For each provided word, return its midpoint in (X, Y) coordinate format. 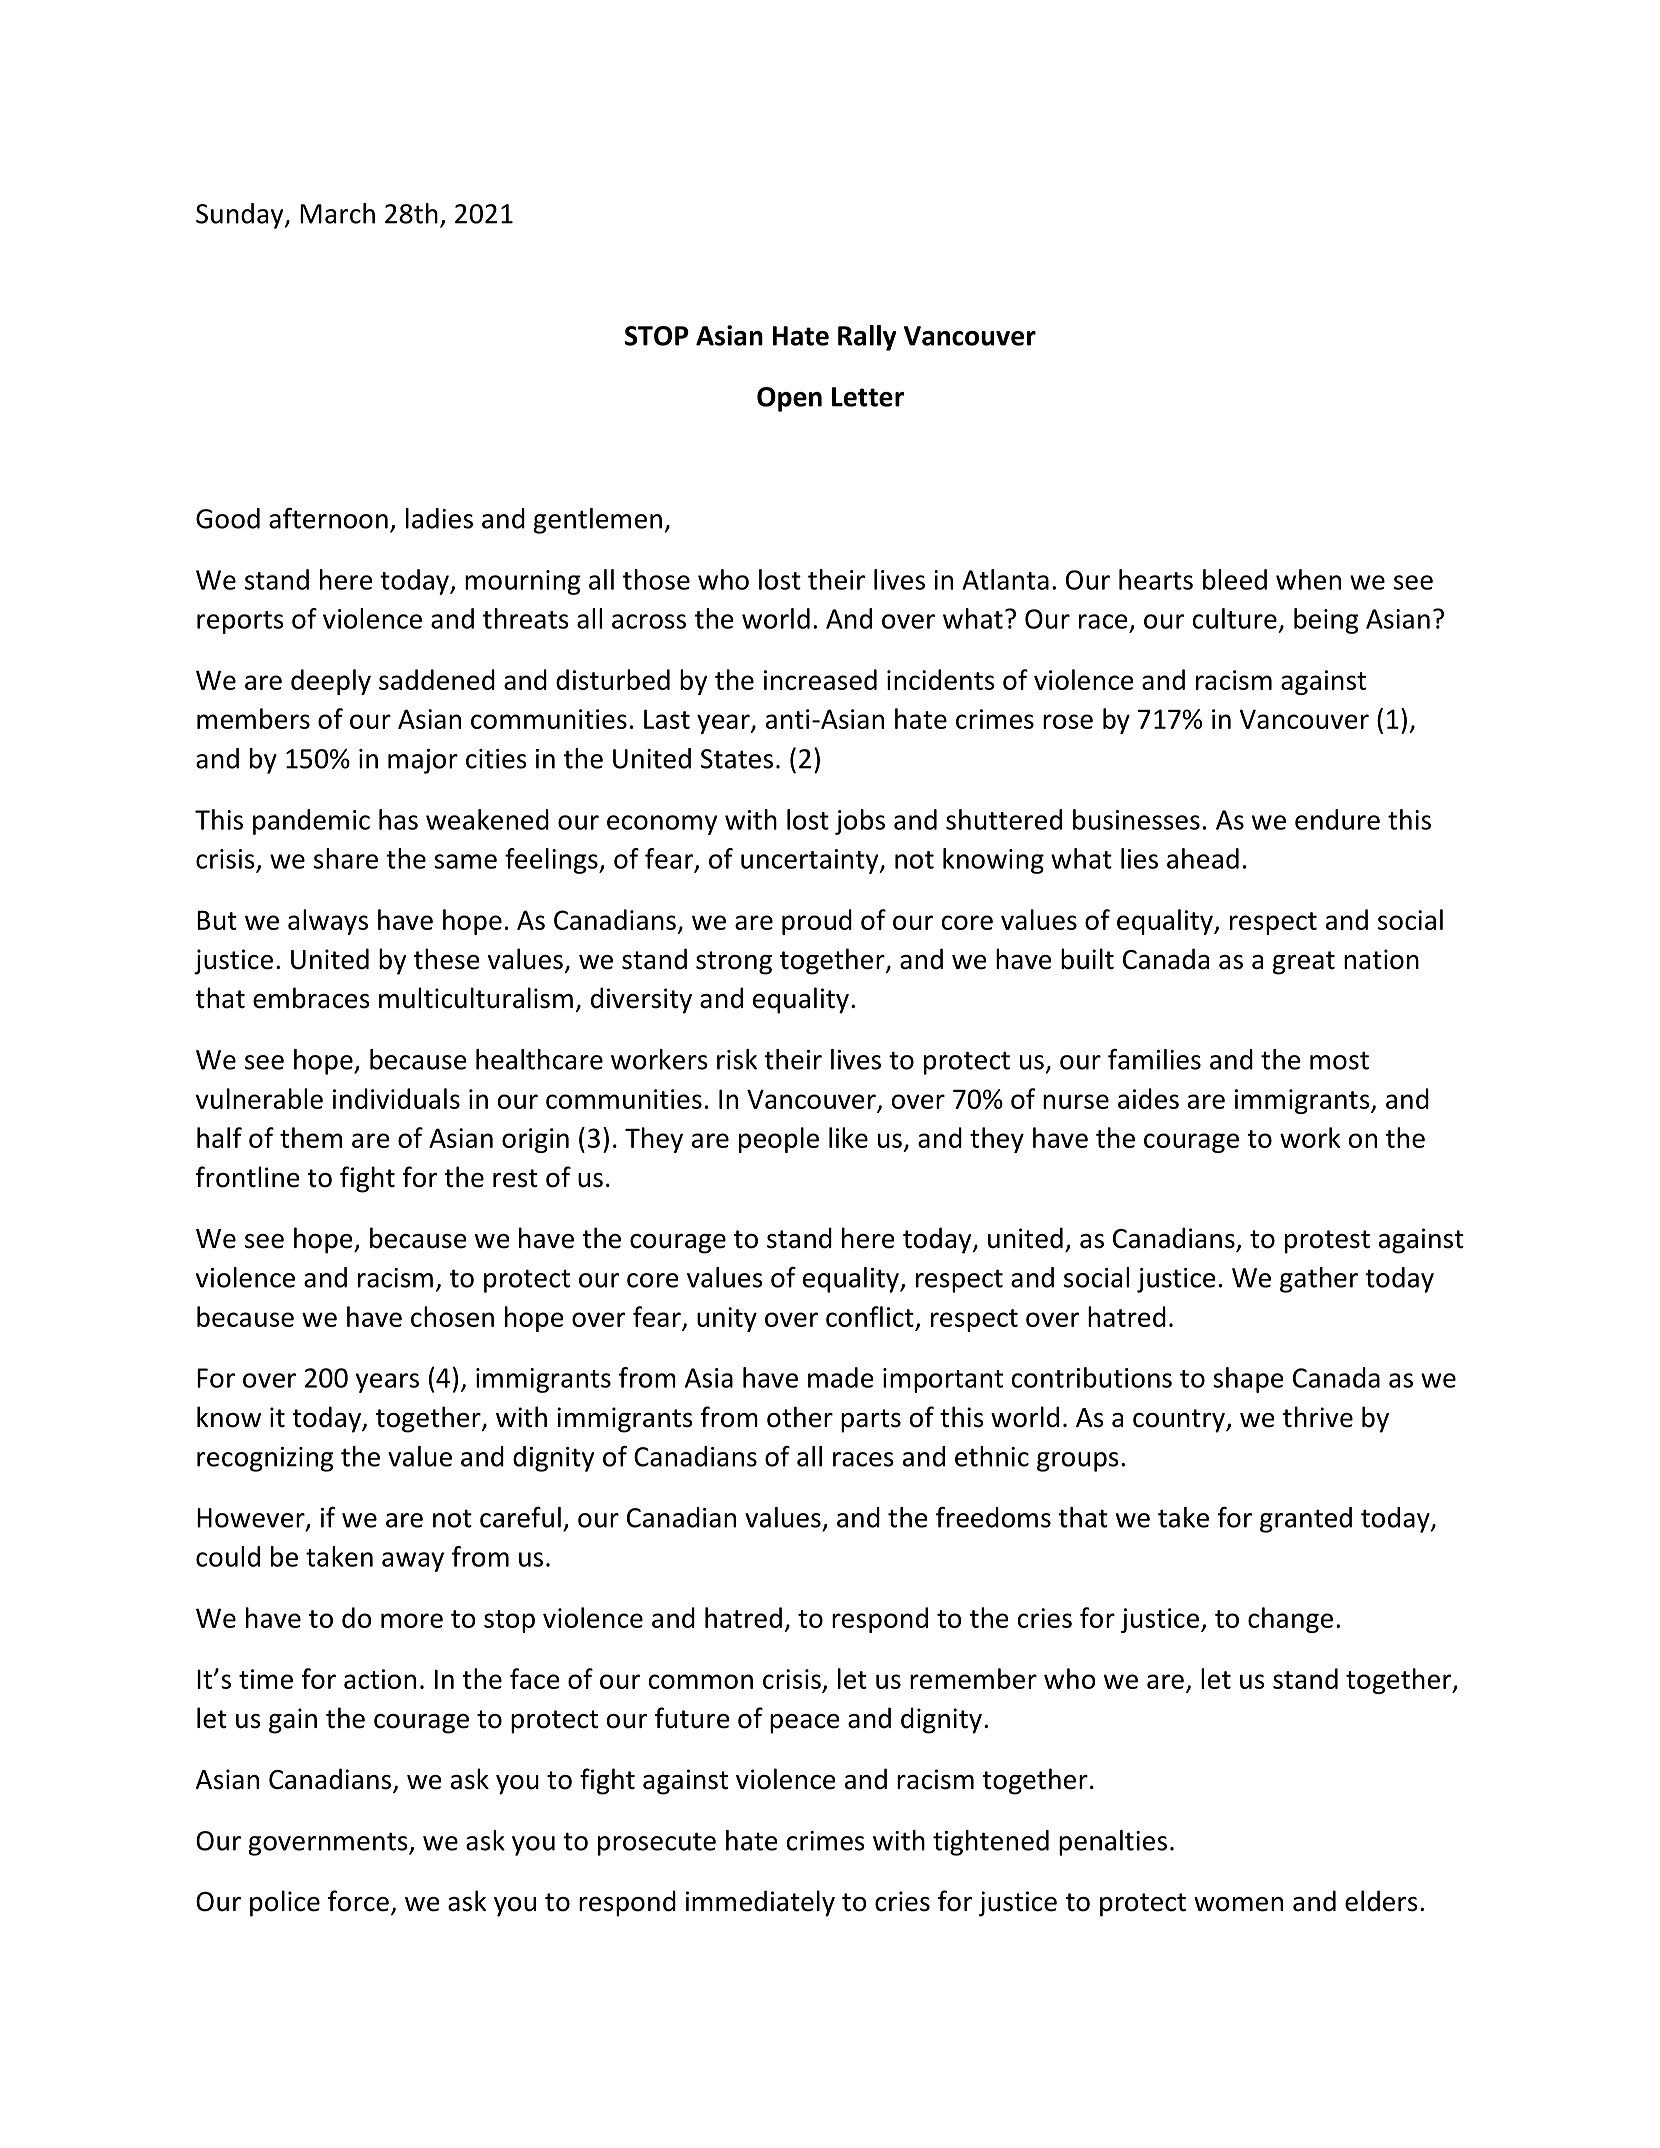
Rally (867, 338)
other (800, 1417)
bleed (1235, 579)
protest (1327, 1242)
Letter (868, 397)
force (358, 1901)
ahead (1203, 858)
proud (817, 922)
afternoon (328, 518)
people (779, 1140)
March (337, 213)
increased (820, 679)
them (311, 1137)
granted (1306, 1520)
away (413, 1562)
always (328, 922)
